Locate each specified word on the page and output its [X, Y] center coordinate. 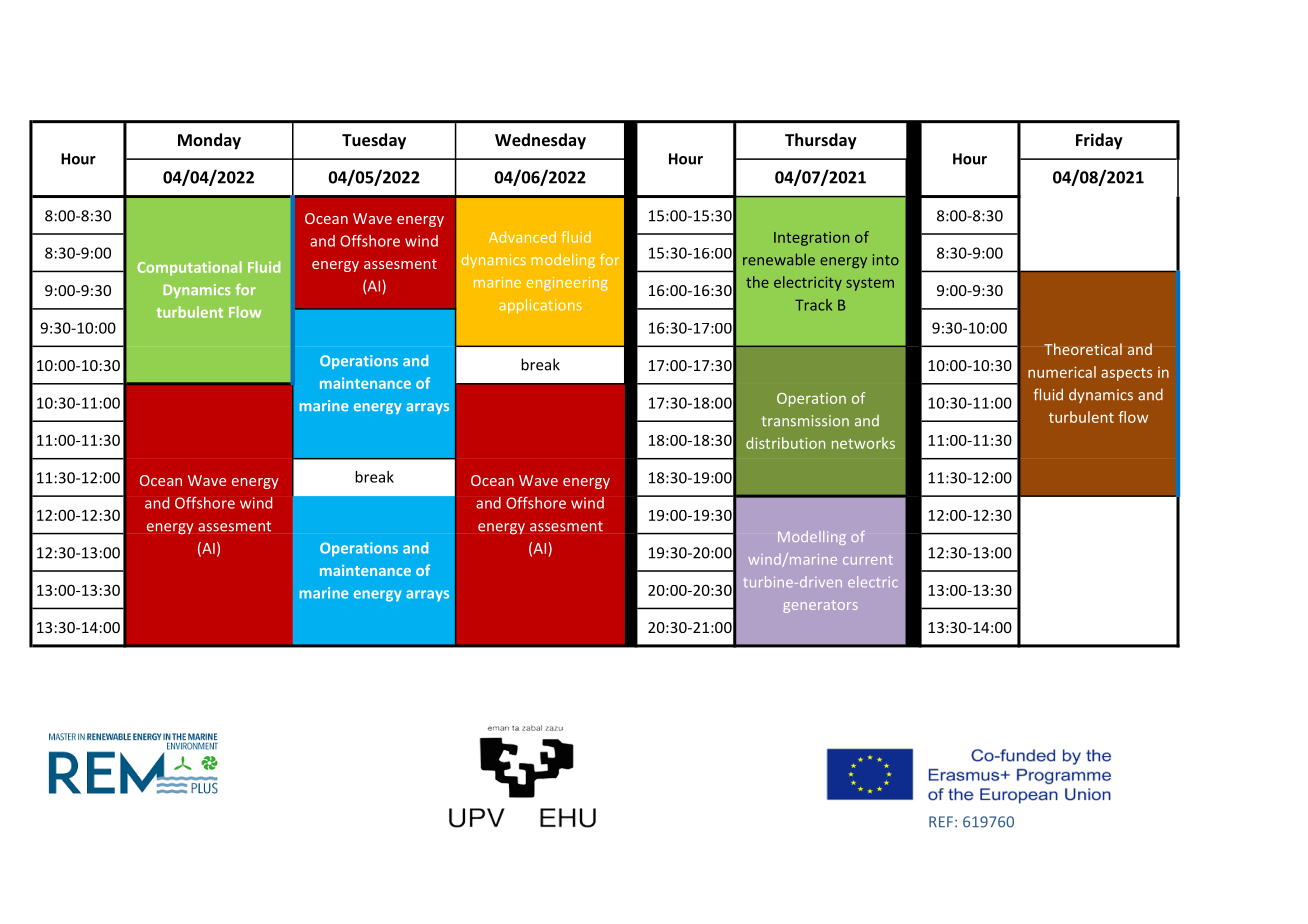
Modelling [812, 538]
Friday [1099, 141]
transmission [805, 421]
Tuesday [374, 141]
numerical [1062, 372]
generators [820, 606]
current [868, 560]
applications [540, 306]
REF [941, 821]
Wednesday [540, 141]
